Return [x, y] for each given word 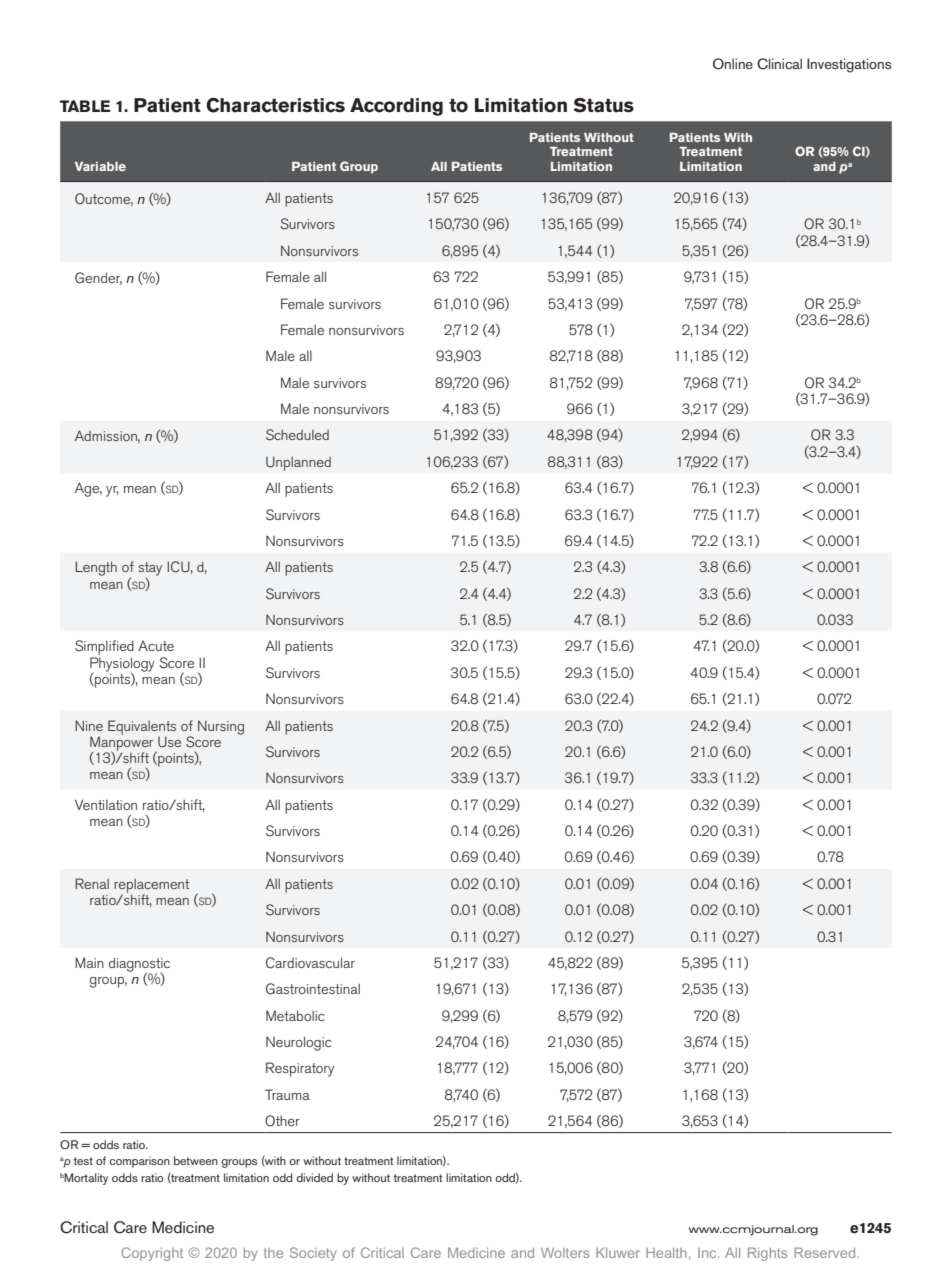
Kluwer [618, 1252]
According [396, 107]
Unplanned [298, 463]
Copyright [152, 1254]
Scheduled [297, 435]
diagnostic [139, 965]
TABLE [85, 106]
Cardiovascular [310, 963]
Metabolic [295, 1015]
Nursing [221, 727]
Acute [156, 645]
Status [603, 105]
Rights [767, 1254]
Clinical [779, 64]
